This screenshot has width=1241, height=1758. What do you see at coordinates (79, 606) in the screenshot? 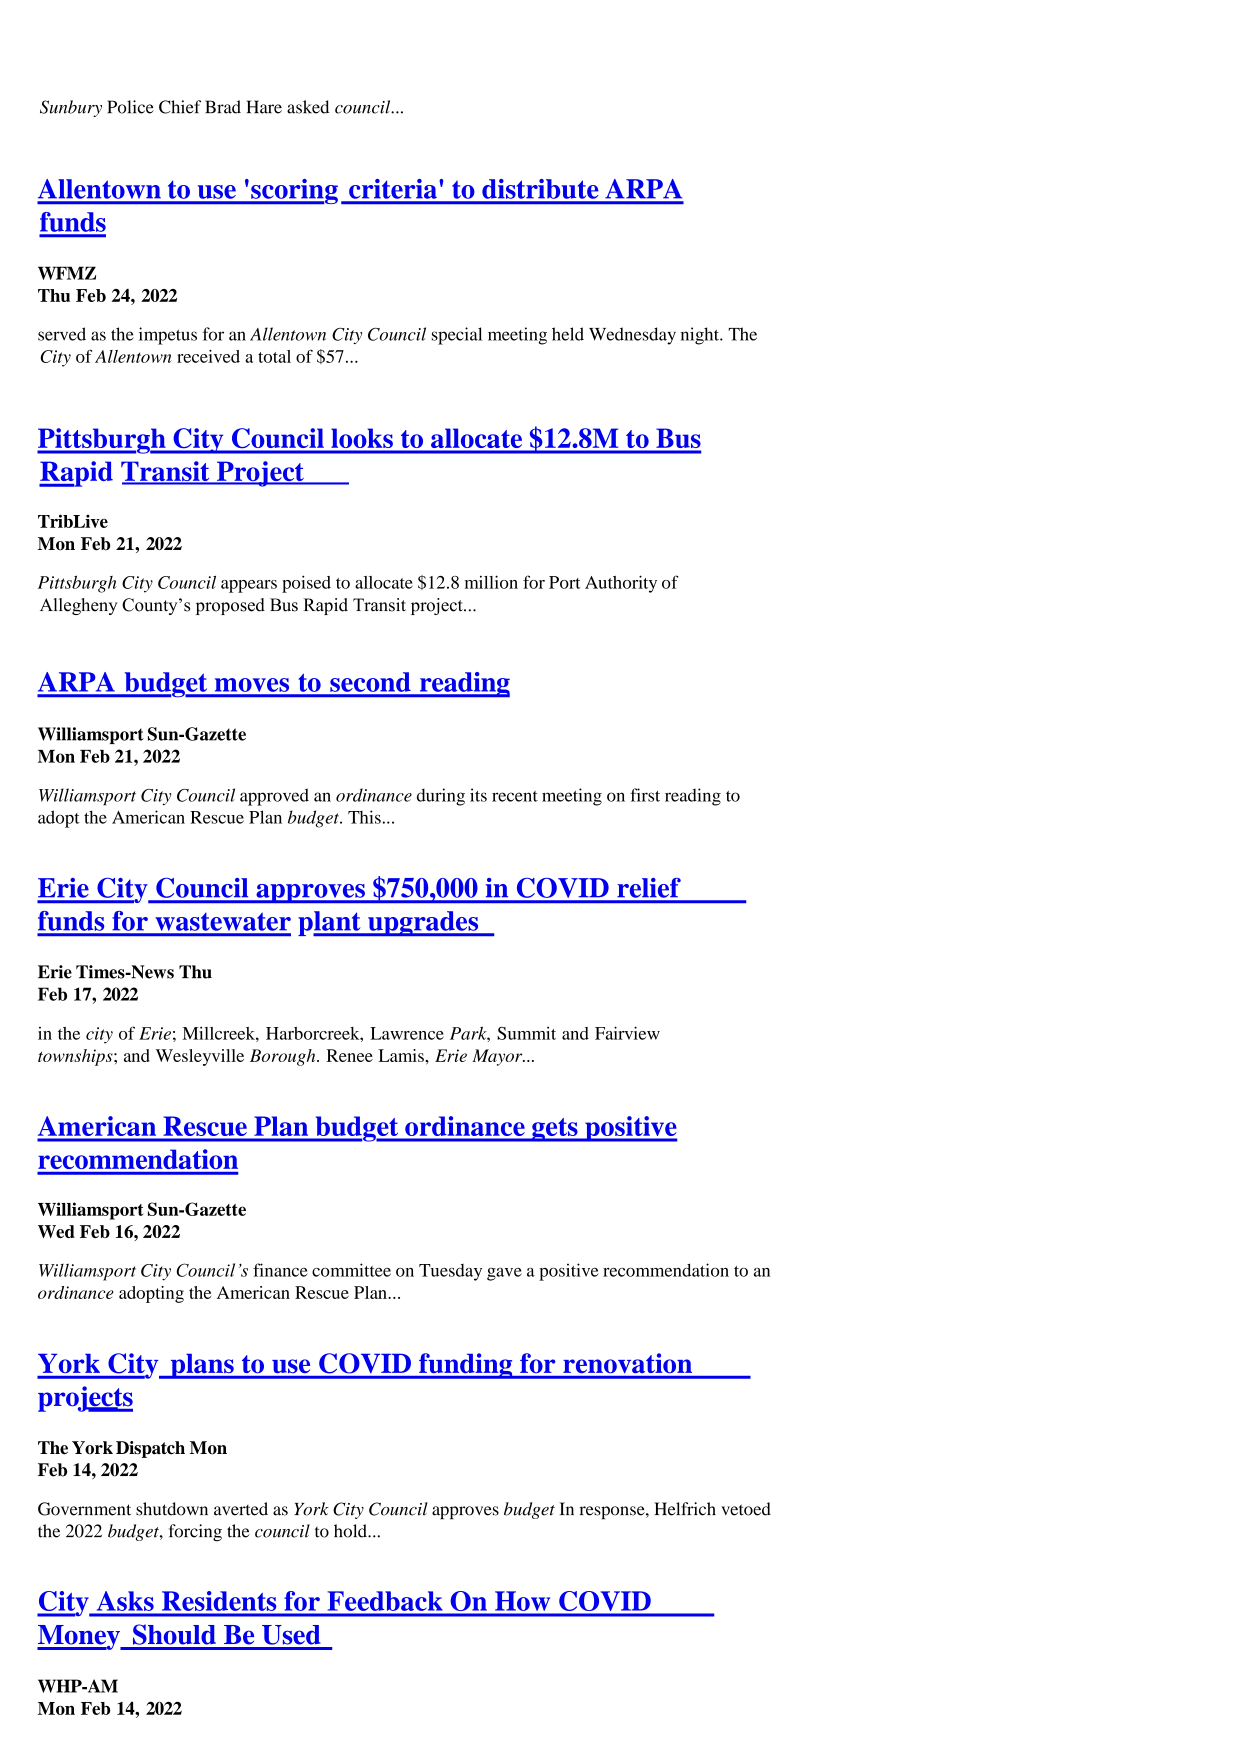
I see `Allegheny` at bounding box center [79, 606].
